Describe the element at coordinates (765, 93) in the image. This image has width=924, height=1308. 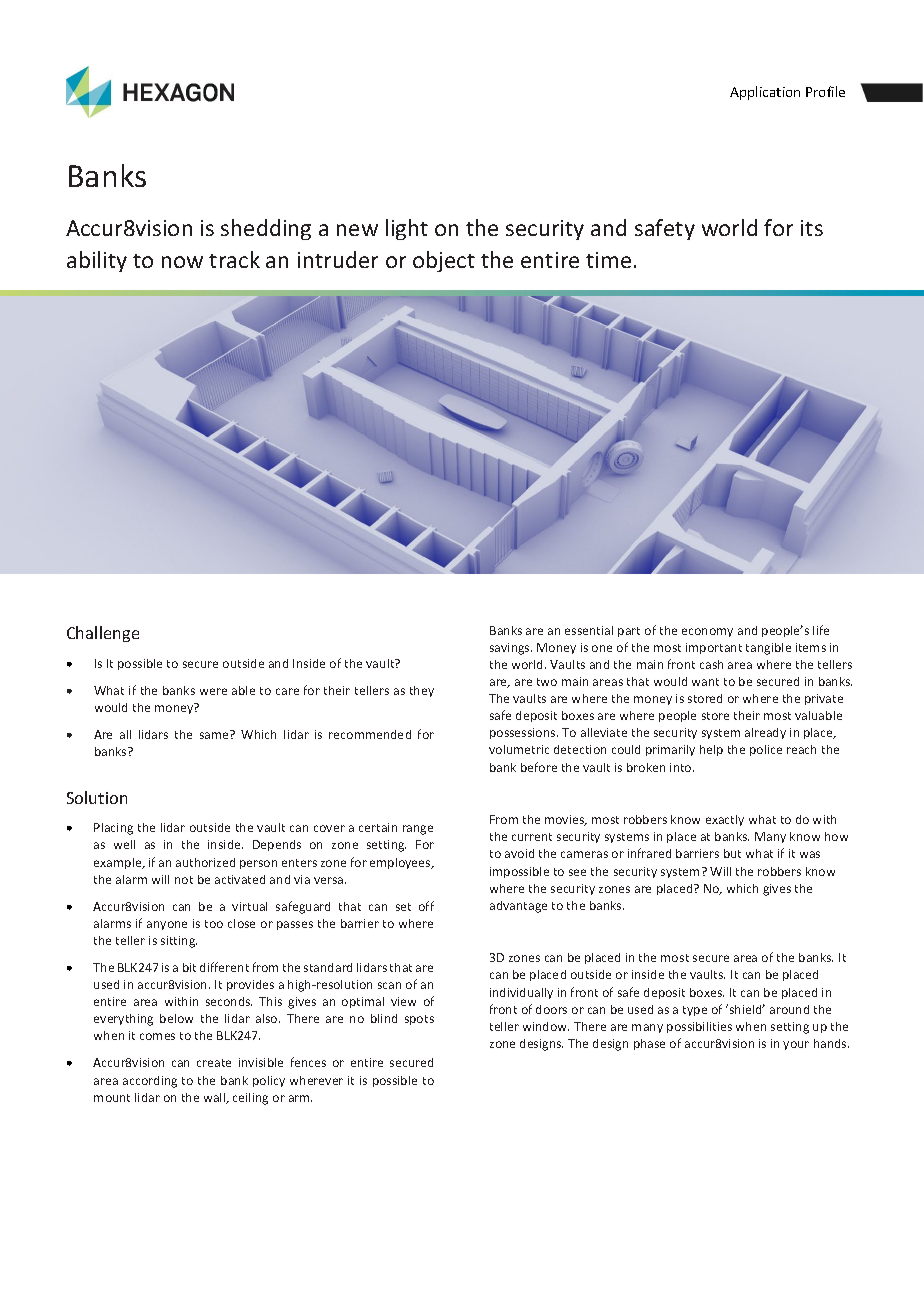
I see `Application` at that location.
